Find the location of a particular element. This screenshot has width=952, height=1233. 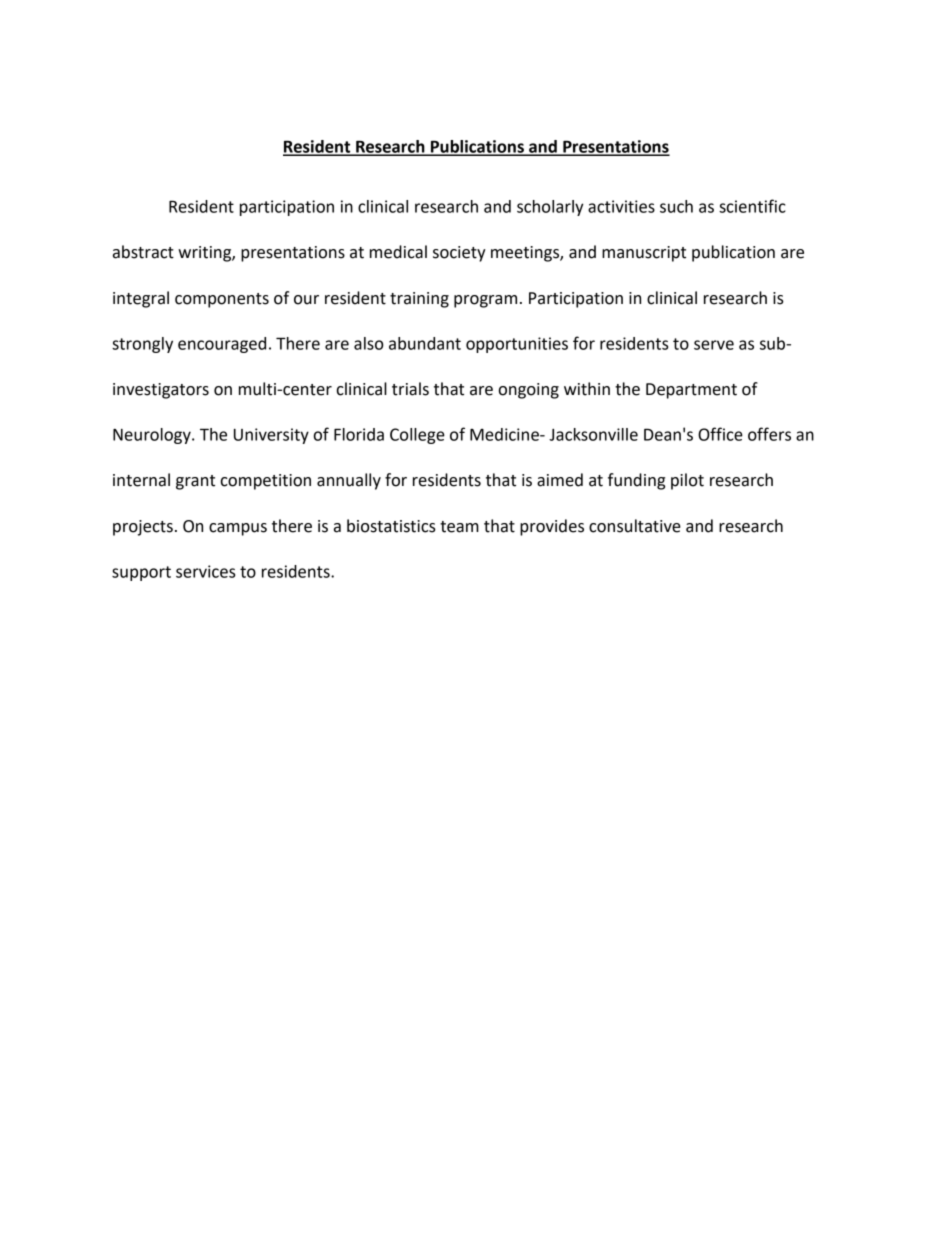

trials is located at coordinates (410, 389).
